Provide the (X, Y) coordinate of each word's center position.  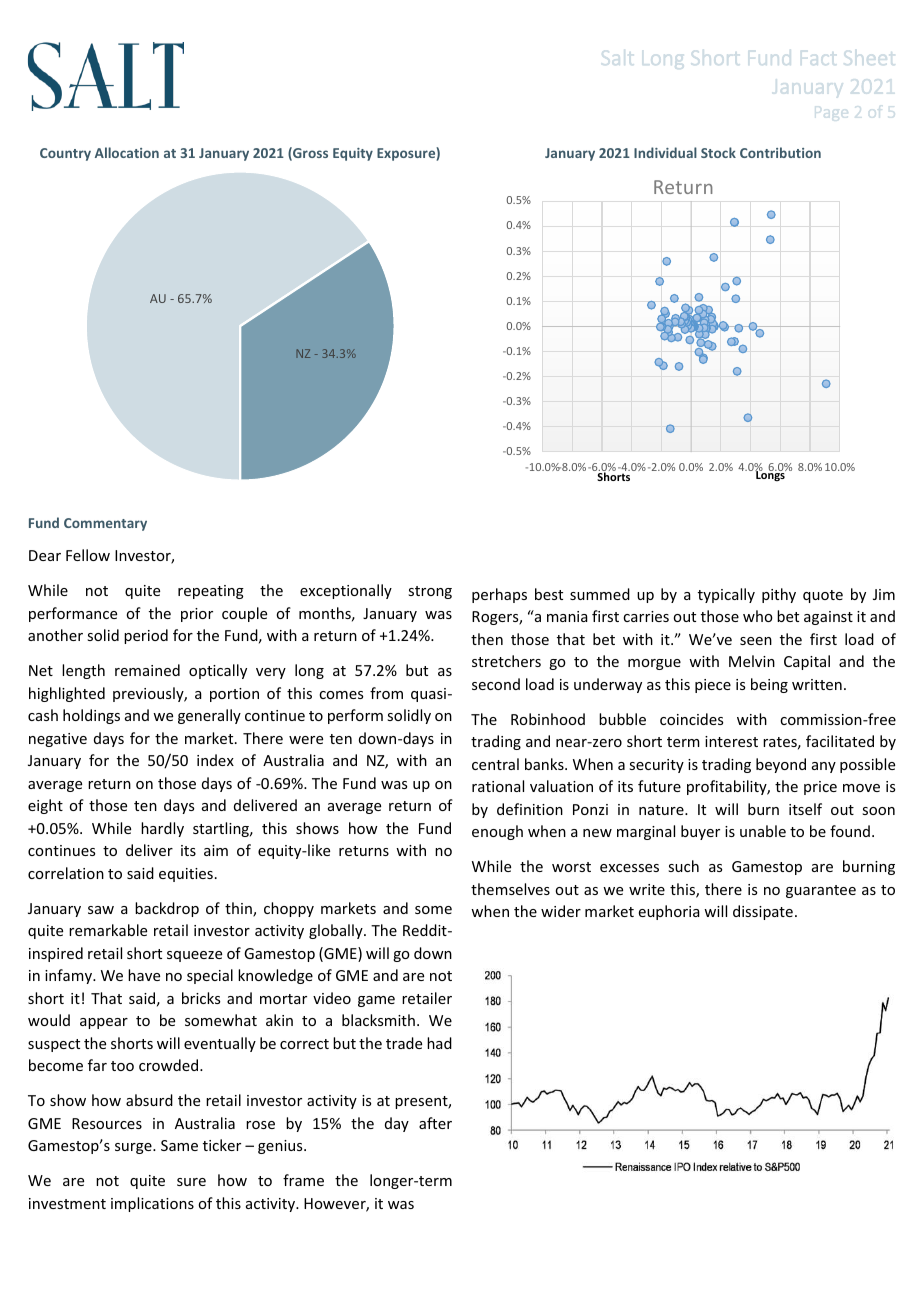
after (435, 1123)
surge (134, 1148)
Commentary (105, 524)
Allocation (127, 152)
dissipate (763, 912)
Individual (665, 152)
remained (147, 670)
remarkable (108, 930)
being (769, 685)
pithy (779, 595)
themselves (510, 889)
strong (430, 592)
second (496, 684)
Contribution (780, 152)
